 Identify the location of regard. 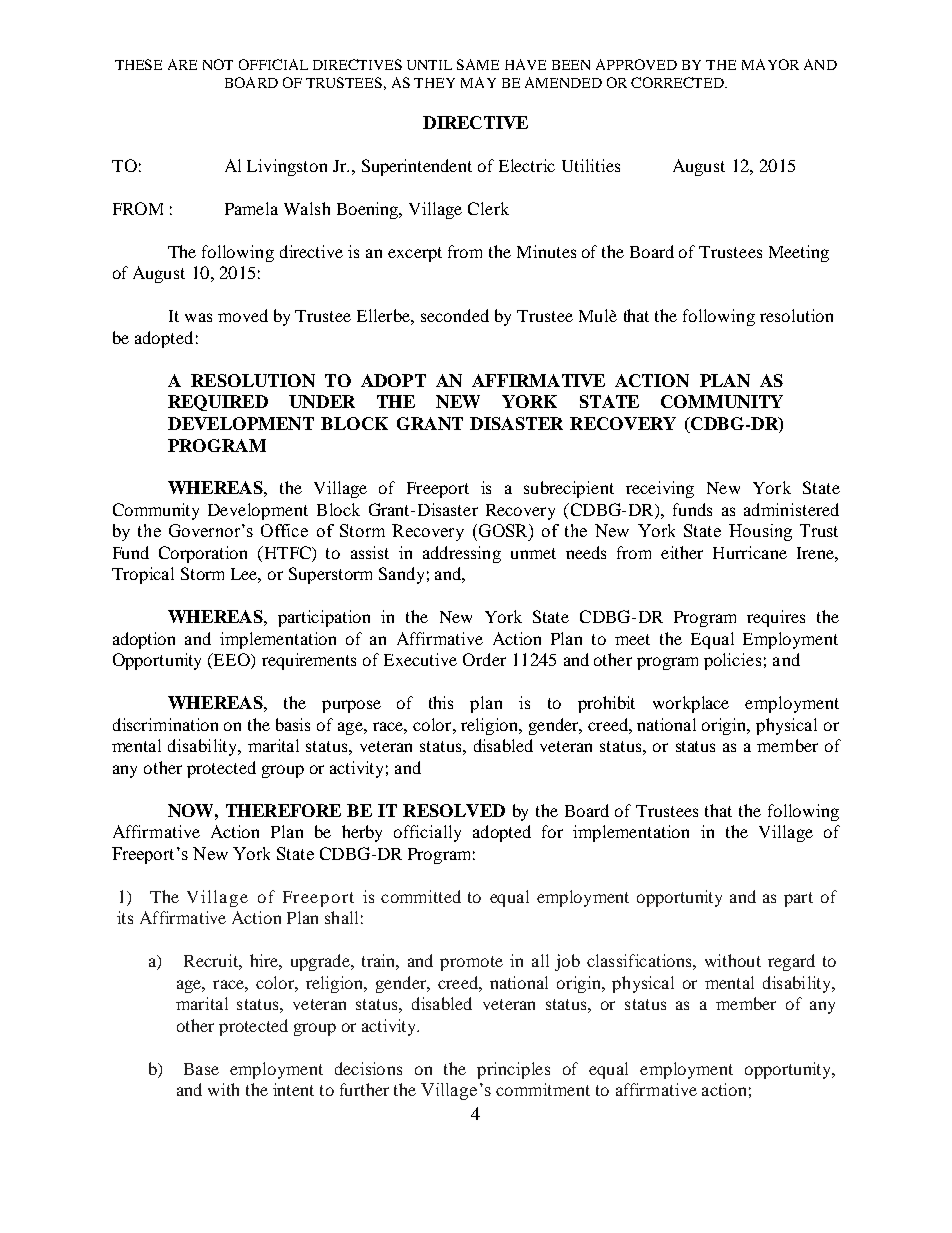
(791, 962).
